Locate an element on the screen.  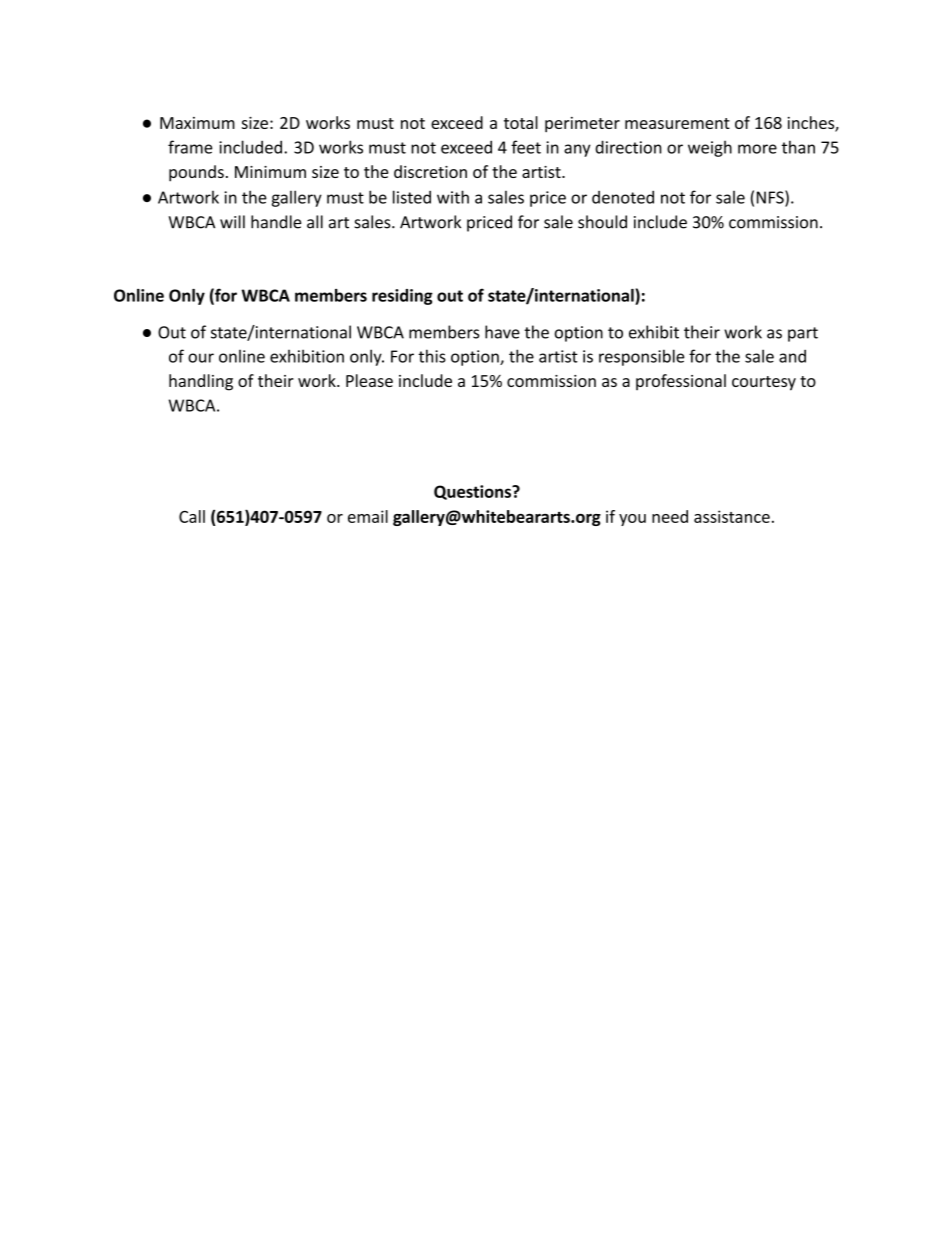
assistance is located at coordinates (732, 516).
